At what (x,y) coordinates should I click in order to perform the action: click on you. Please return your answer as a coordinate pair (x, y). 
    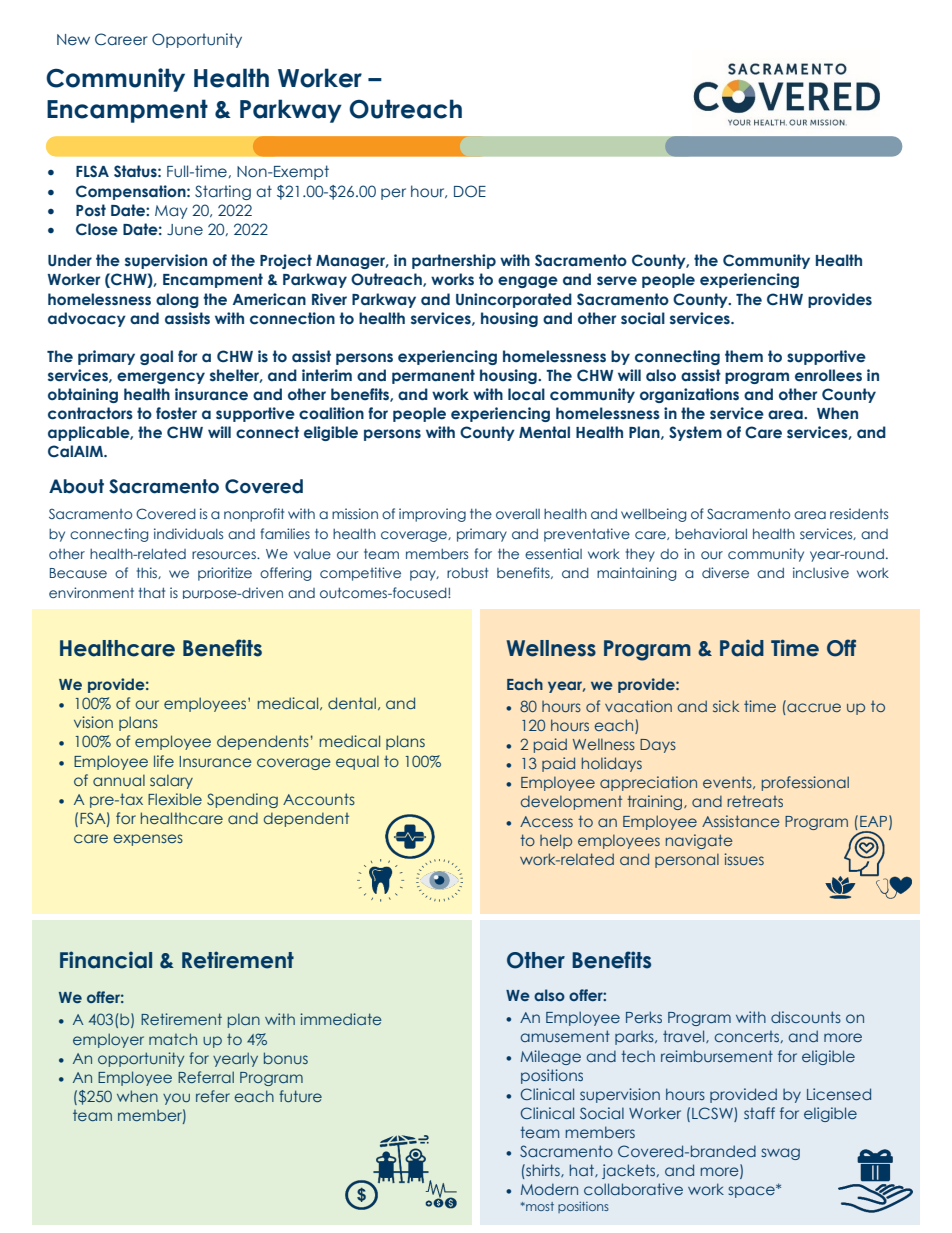
    Looking at the image, I should click on (176, 1099).
